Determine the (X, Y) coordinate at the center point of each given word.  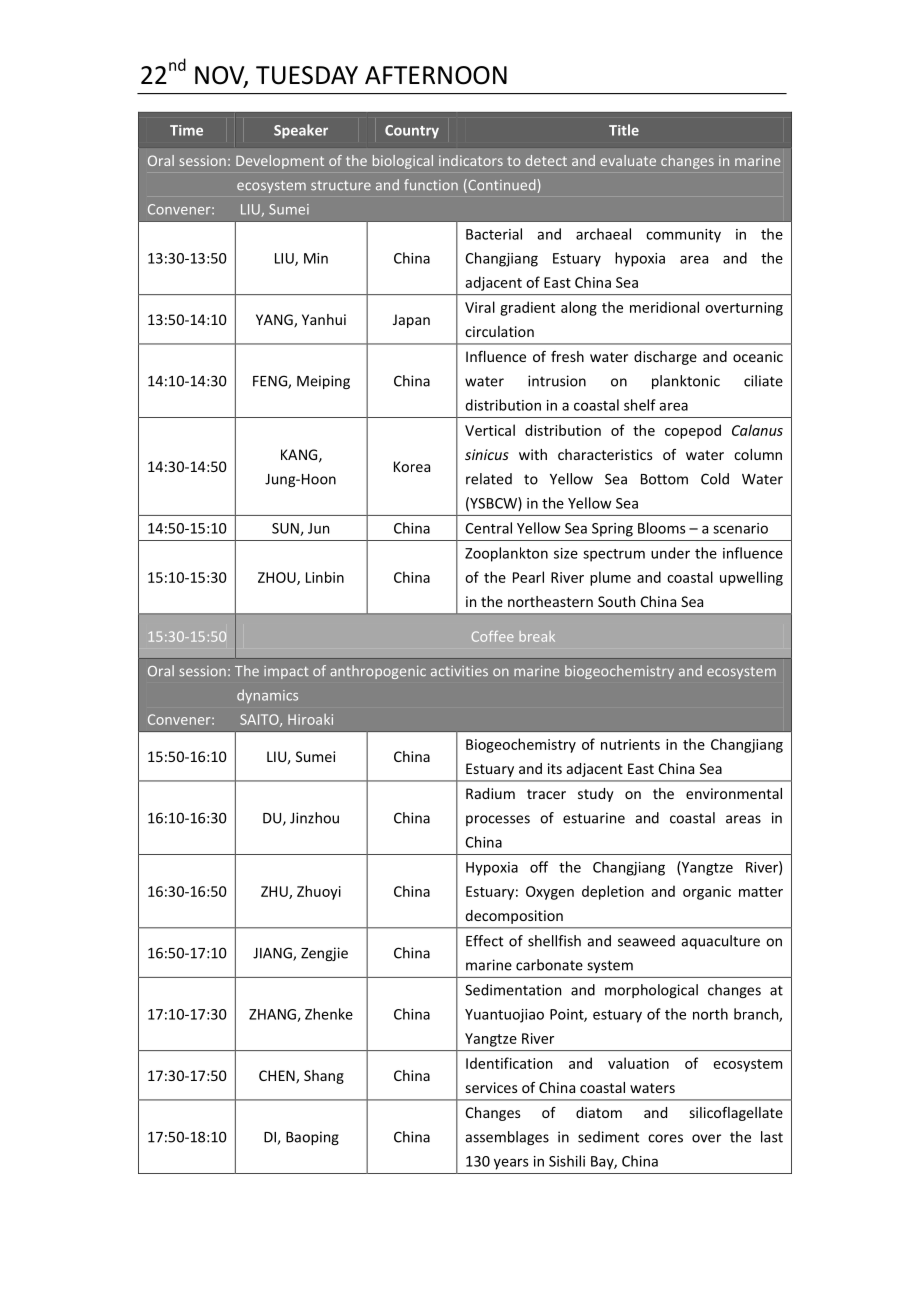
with (533, 454)
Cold (715, 479)
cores (665, 1138)
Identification (509, 1063)
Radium (490, 793)
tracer (546, 794)
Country (412, 132)
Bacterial (494, 234)
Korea (412, 466)
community (683, 236)
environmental (734, 793)
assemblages (507, 1138)
